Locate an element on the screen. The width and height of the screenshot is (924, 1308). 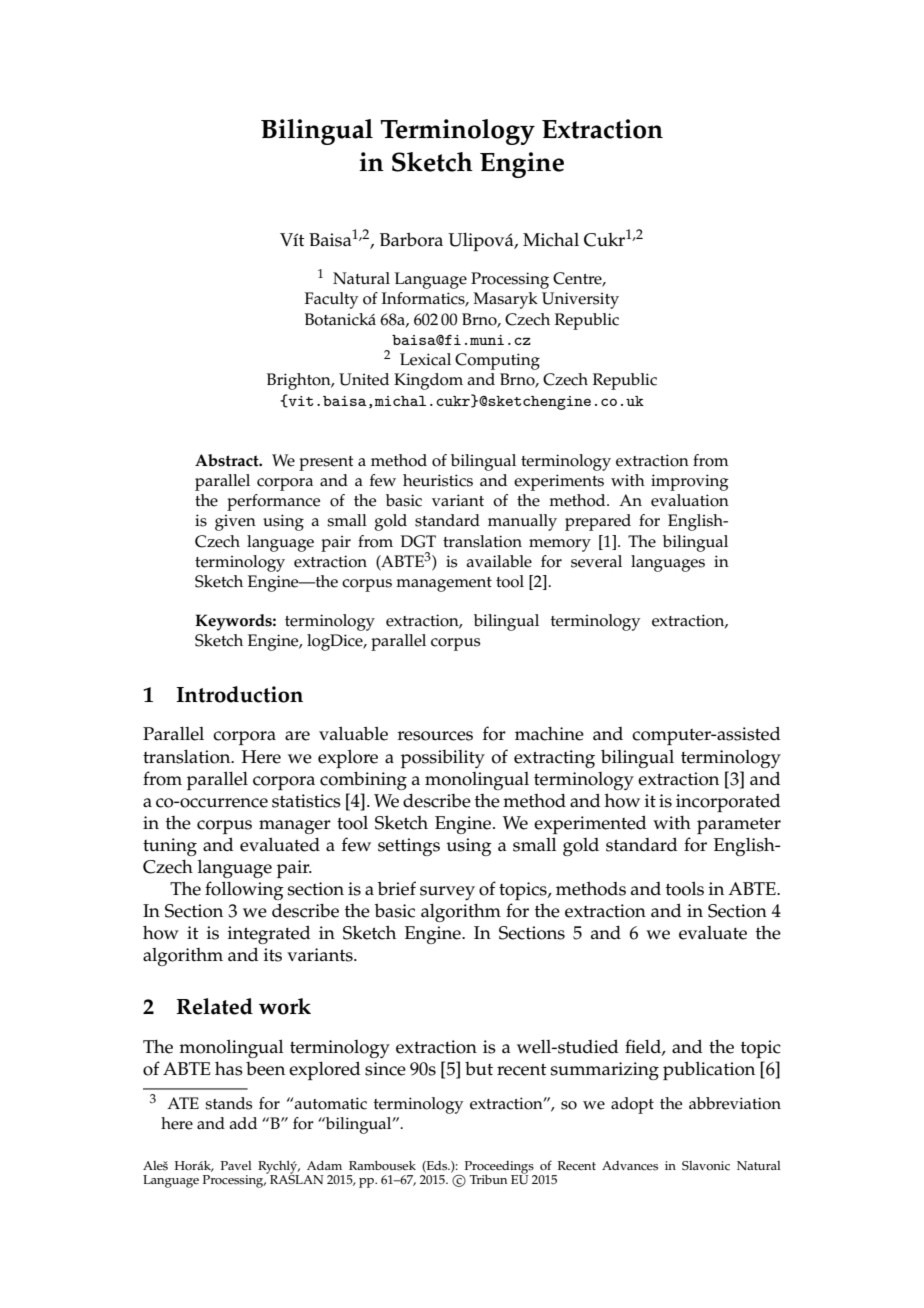
parameter is located at coordinates (739, 826).
